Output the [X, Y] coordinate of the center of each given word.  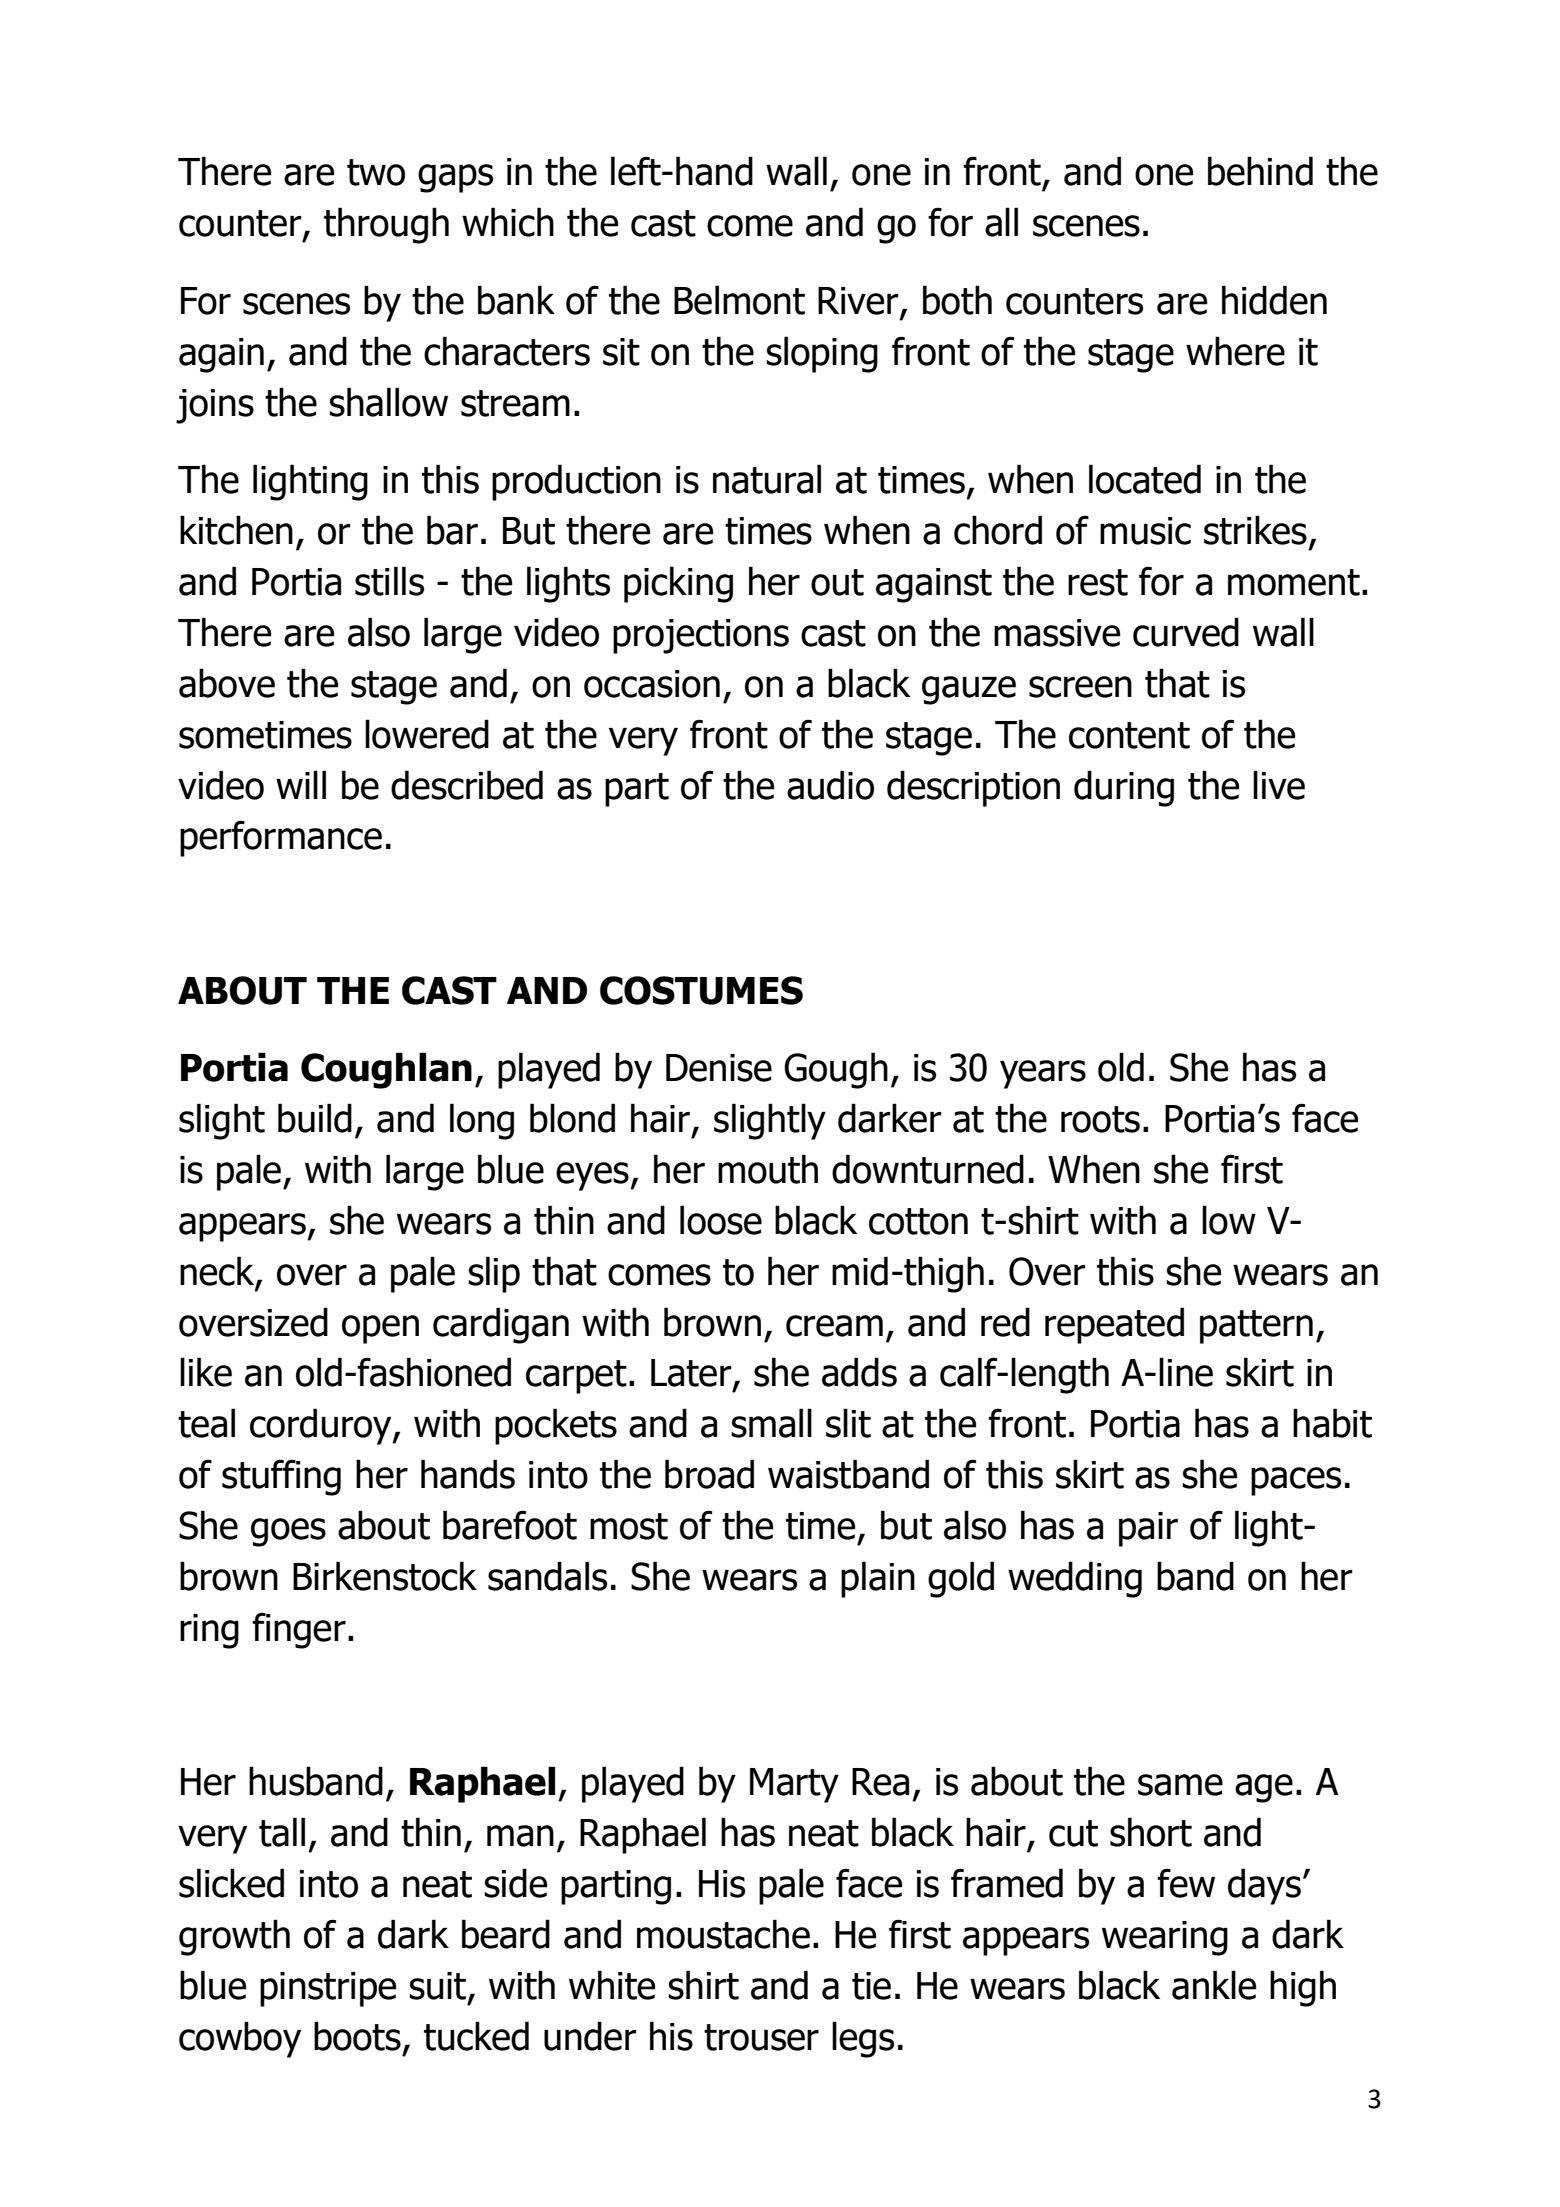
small [771, 1423]
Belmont [739, 300]
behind [1260, 171]
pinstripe [328, 1989]
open [380, 1329]
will [301, 784]
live [1279, 785]
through [386, 225]
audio [830, 785]
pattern [1256, 1327]
